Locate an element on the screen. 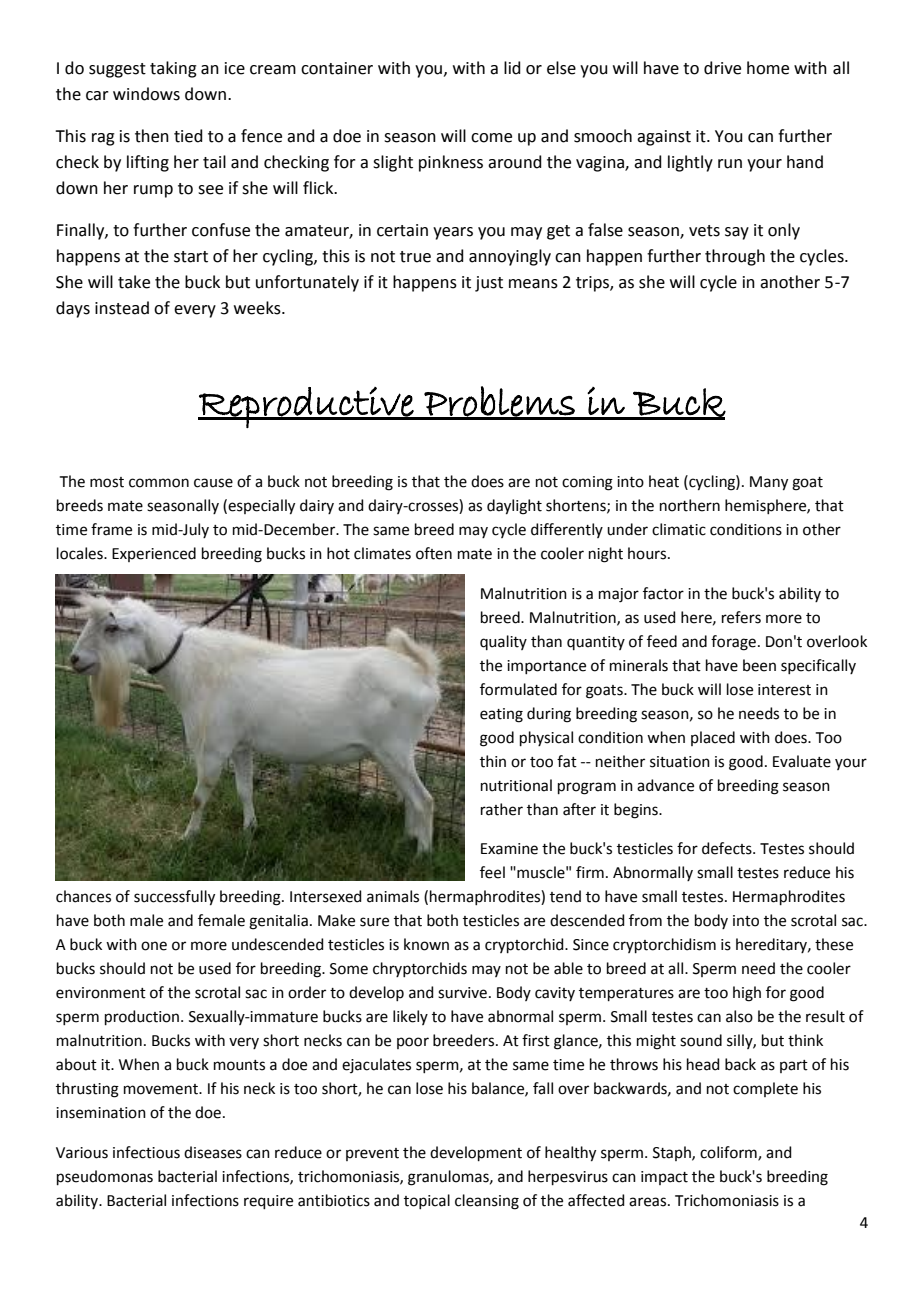 This screenshot has width=924, height=1308. come is located at coordinates (491, 138).
